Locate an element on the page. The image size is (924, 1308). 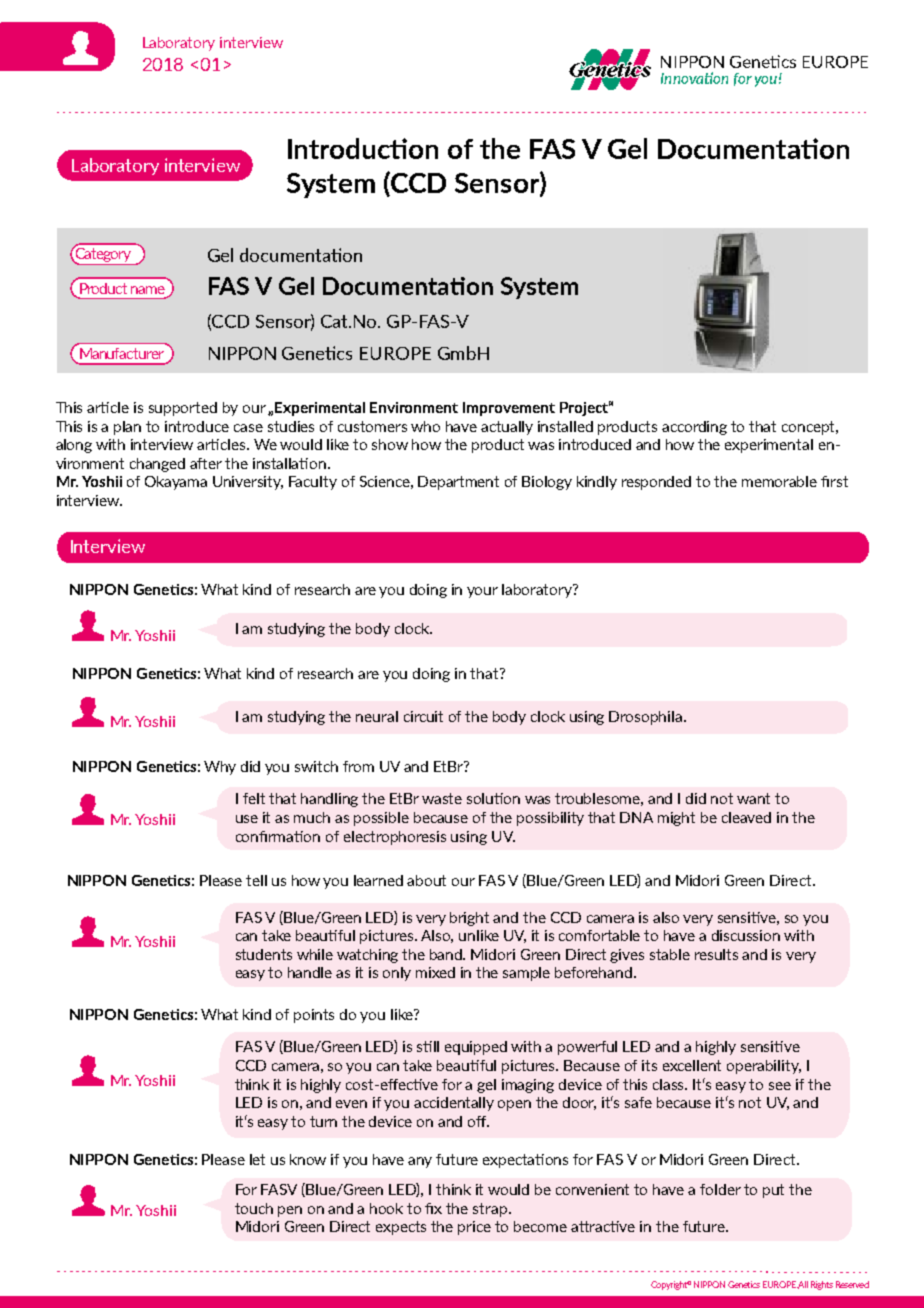
cleaved is located at coordinates (746, 817).
